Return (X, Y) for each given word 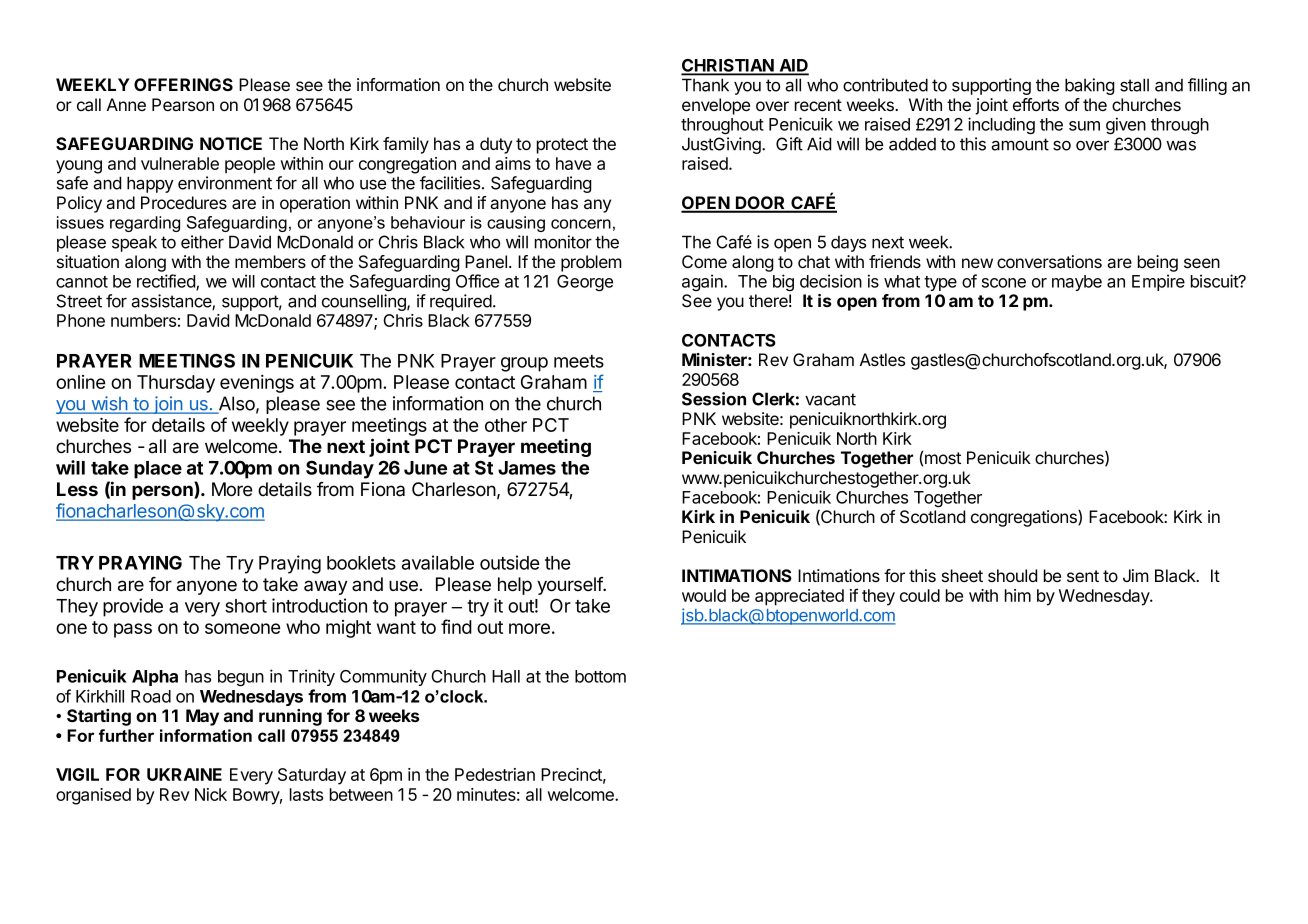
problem (591, 263)
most (943, 458)
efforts (1036, 104)
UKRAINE (184, 774)
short (246, 606)
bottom (600, 676)
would (704, 595)
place (158, 470)
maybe (1077, 283)
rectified (167, 282)
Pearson (183, 104)
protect (562, 146)
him (1018, 595)
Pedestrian (495, 774)
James (527, 468)
